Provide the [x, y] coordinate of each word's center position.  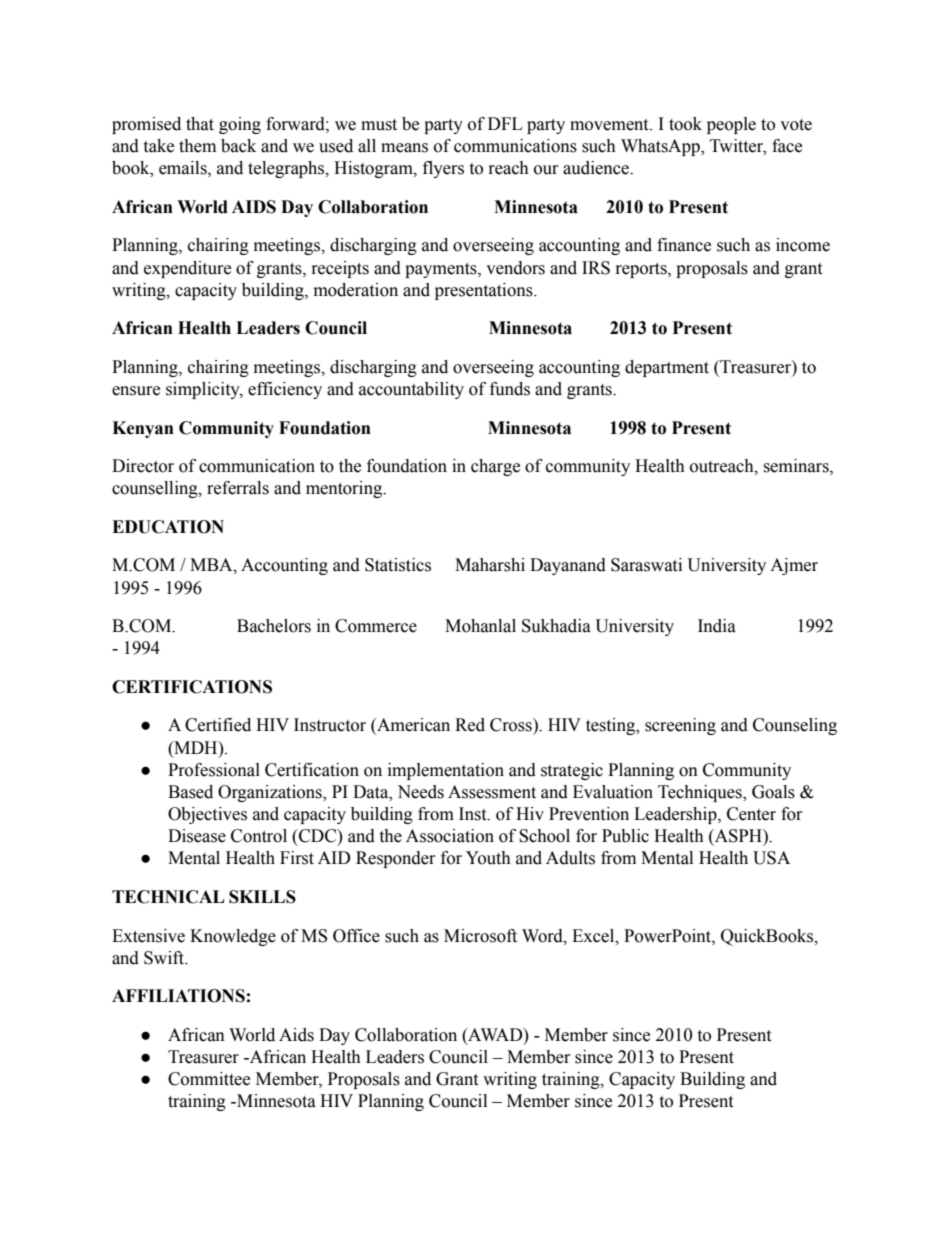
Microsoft [480, 936]
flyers [443, 169]
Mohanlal [480, 626]
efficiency [285, 390]
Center [751, 814]
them [197, 146]
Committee [209, 1079]
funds [510, 389]
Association [450, 836]
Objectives [207, 815]
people [731, 125]
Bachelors [274, 626]
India [717, 626]
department [667, 368]
